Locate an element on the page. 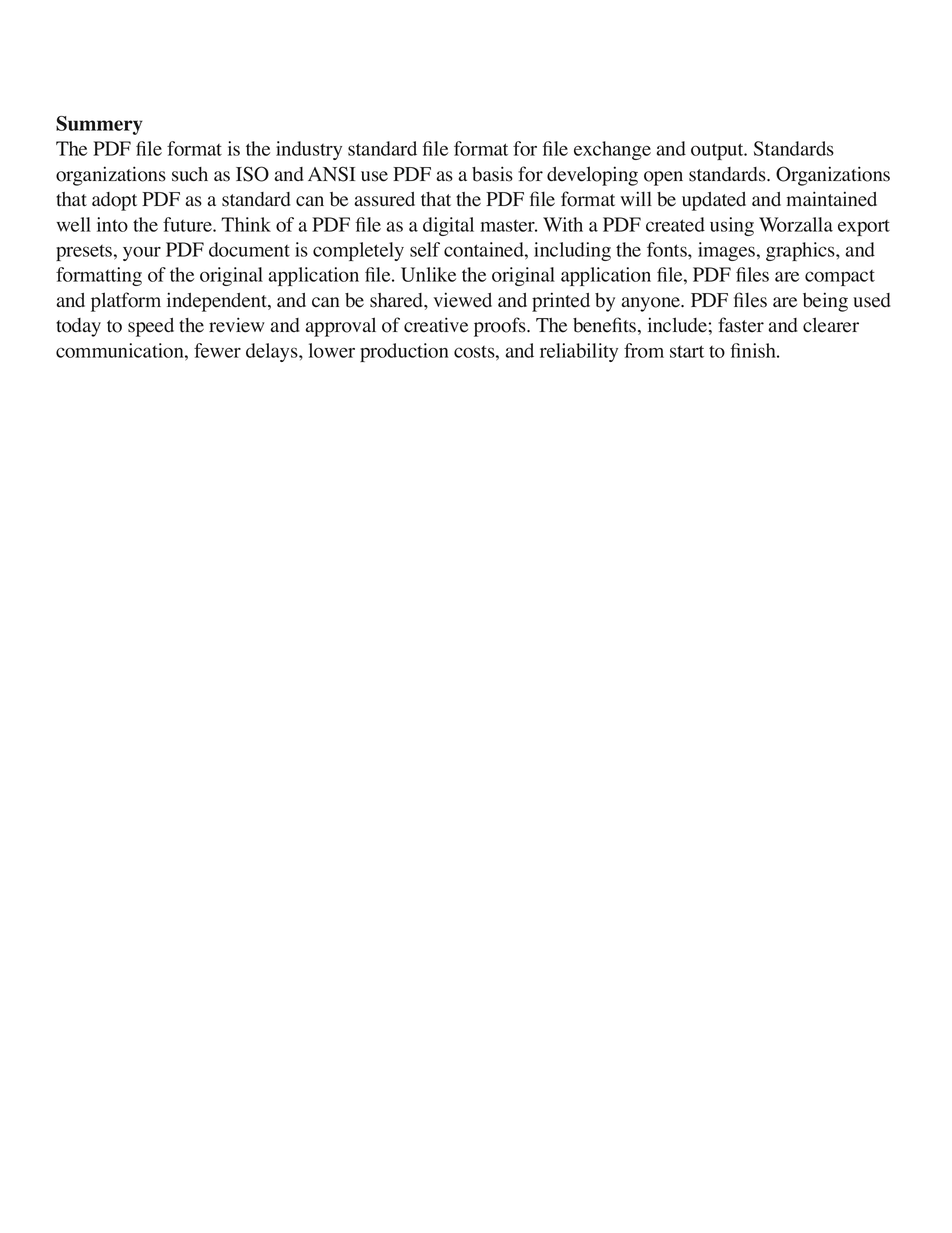 The height and width of the page is (1233, 952). exchange is located at coordinates (612, 150).
